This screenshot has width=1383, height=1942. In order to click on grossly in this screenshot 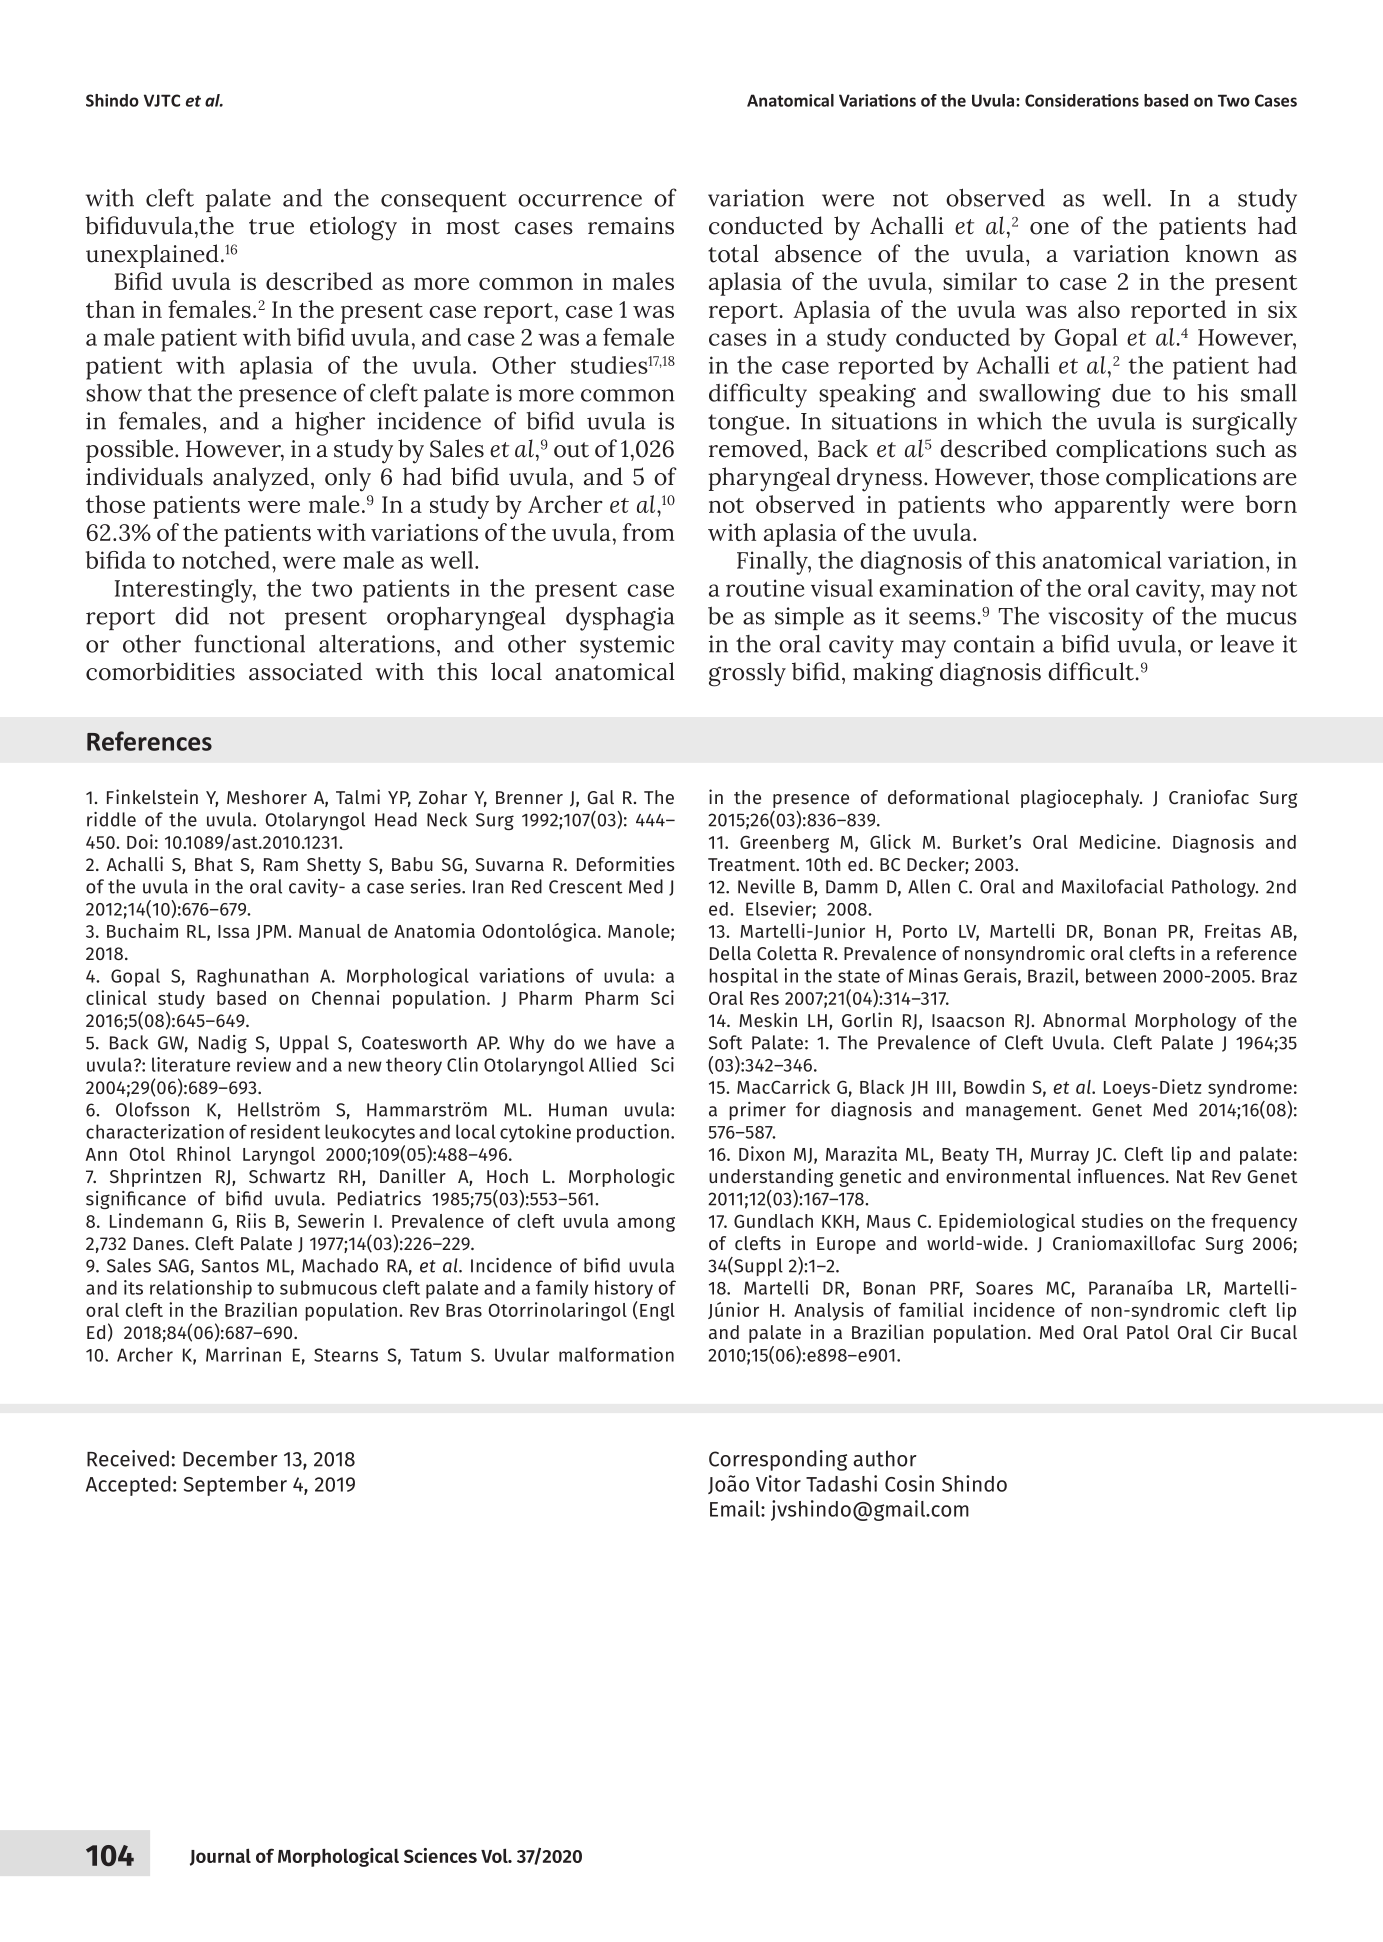, I will do `click(747, 674)`.
